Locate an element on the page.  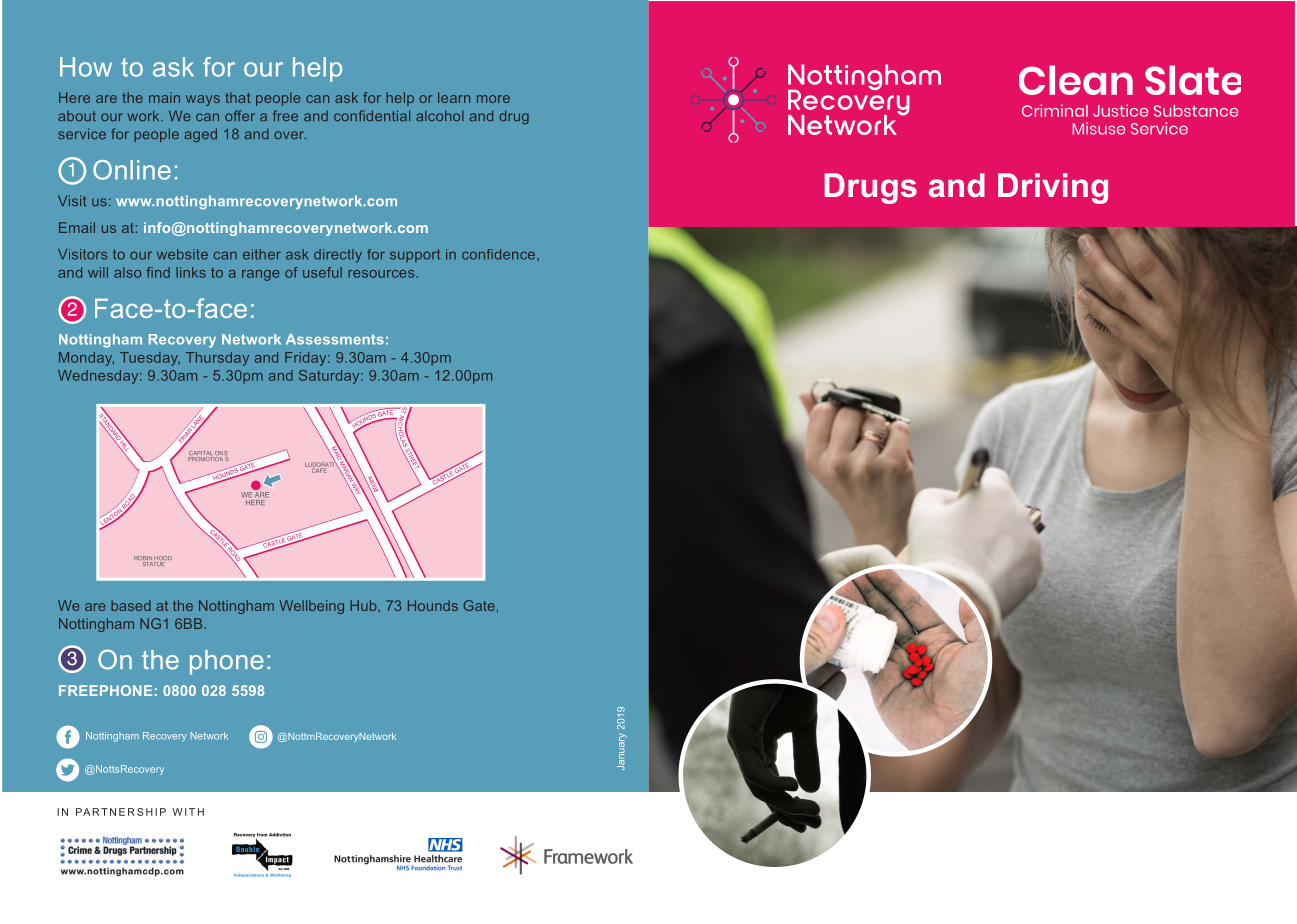
Assessments is located at coordinates (335, 339).
